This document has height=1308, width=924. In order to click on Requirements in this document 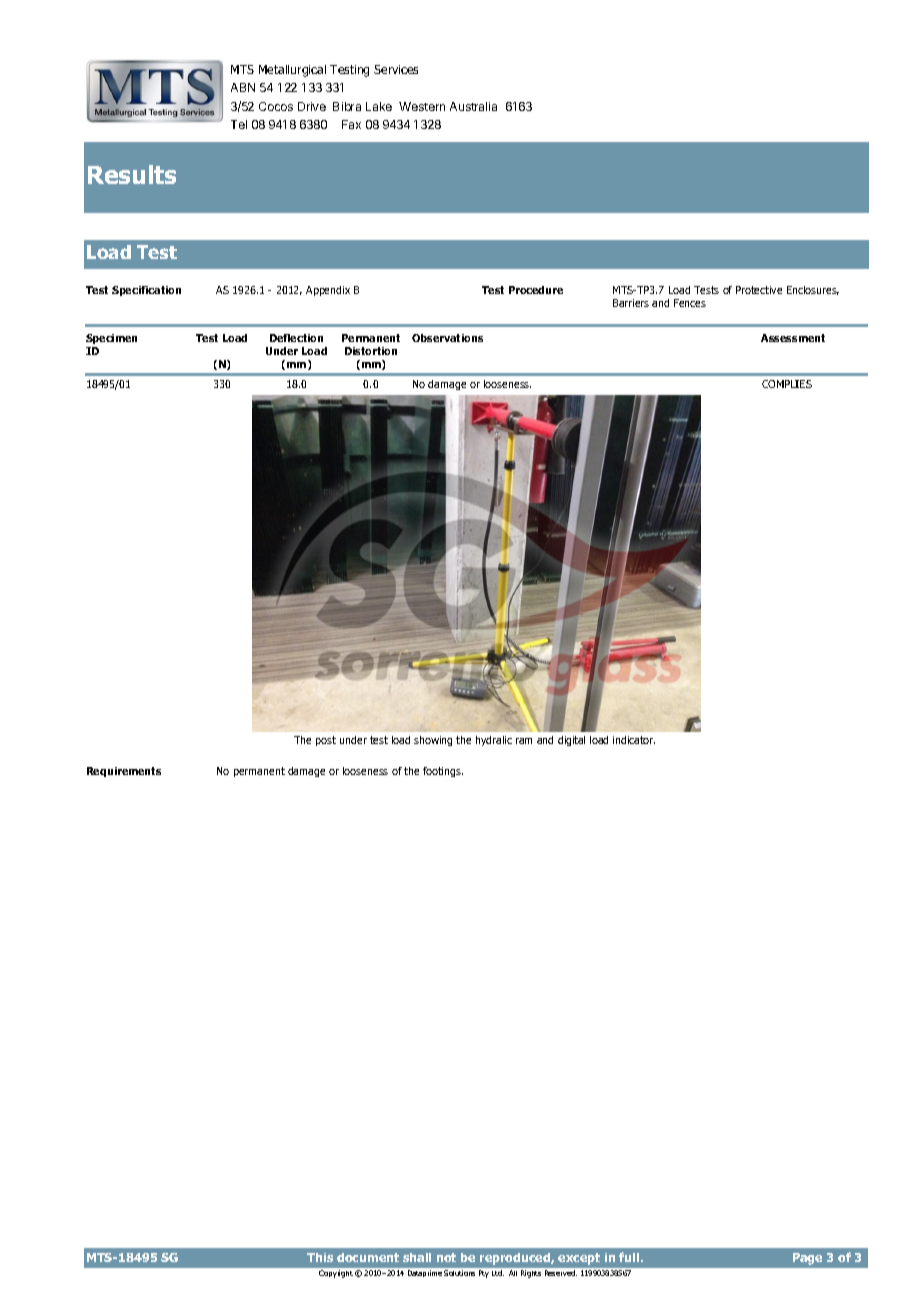, I will do `click(124, 772)`.
